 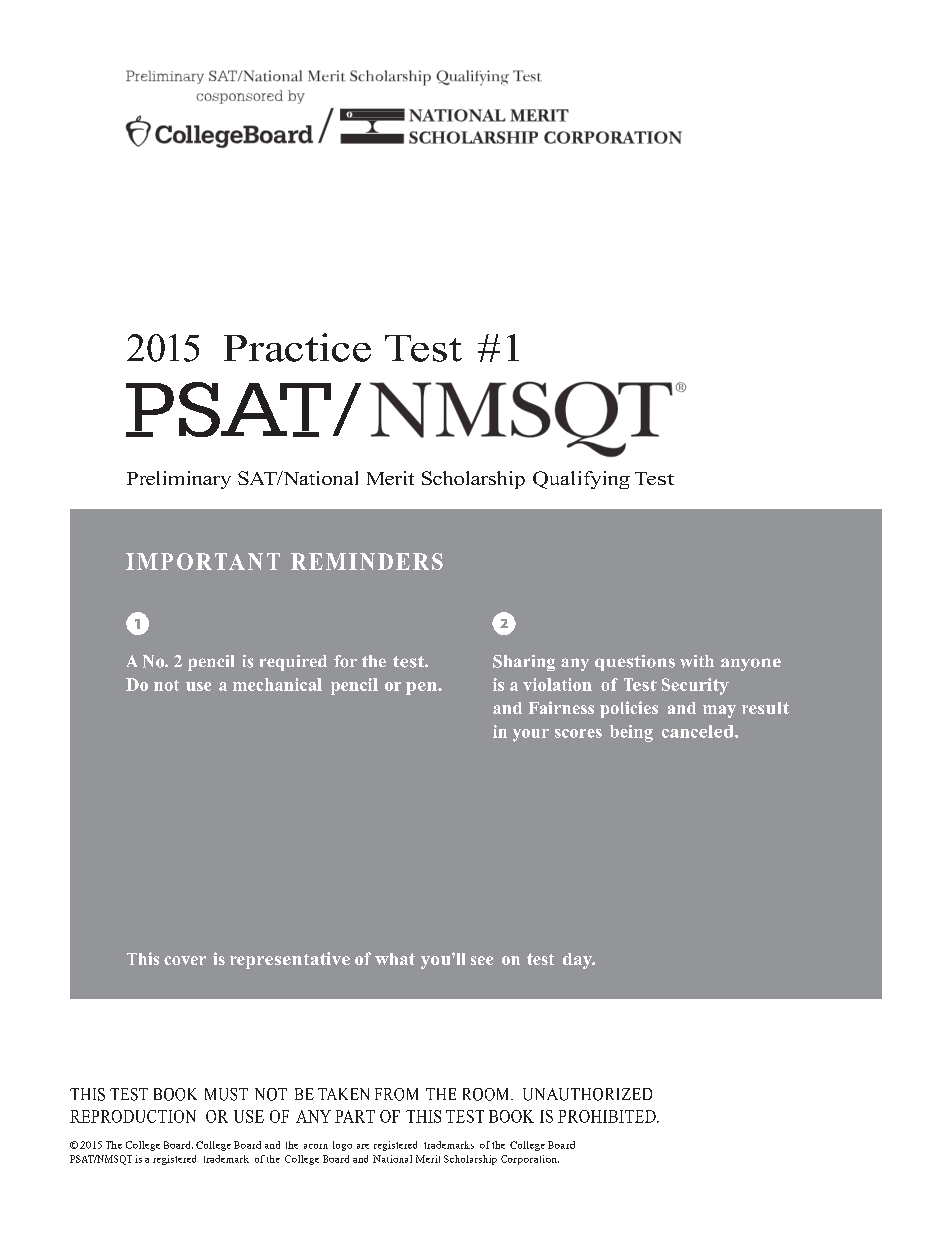 What do you see at coordinates (581, 480) in the page?
I see `Qualifying` at bounding box center [581, 480].
